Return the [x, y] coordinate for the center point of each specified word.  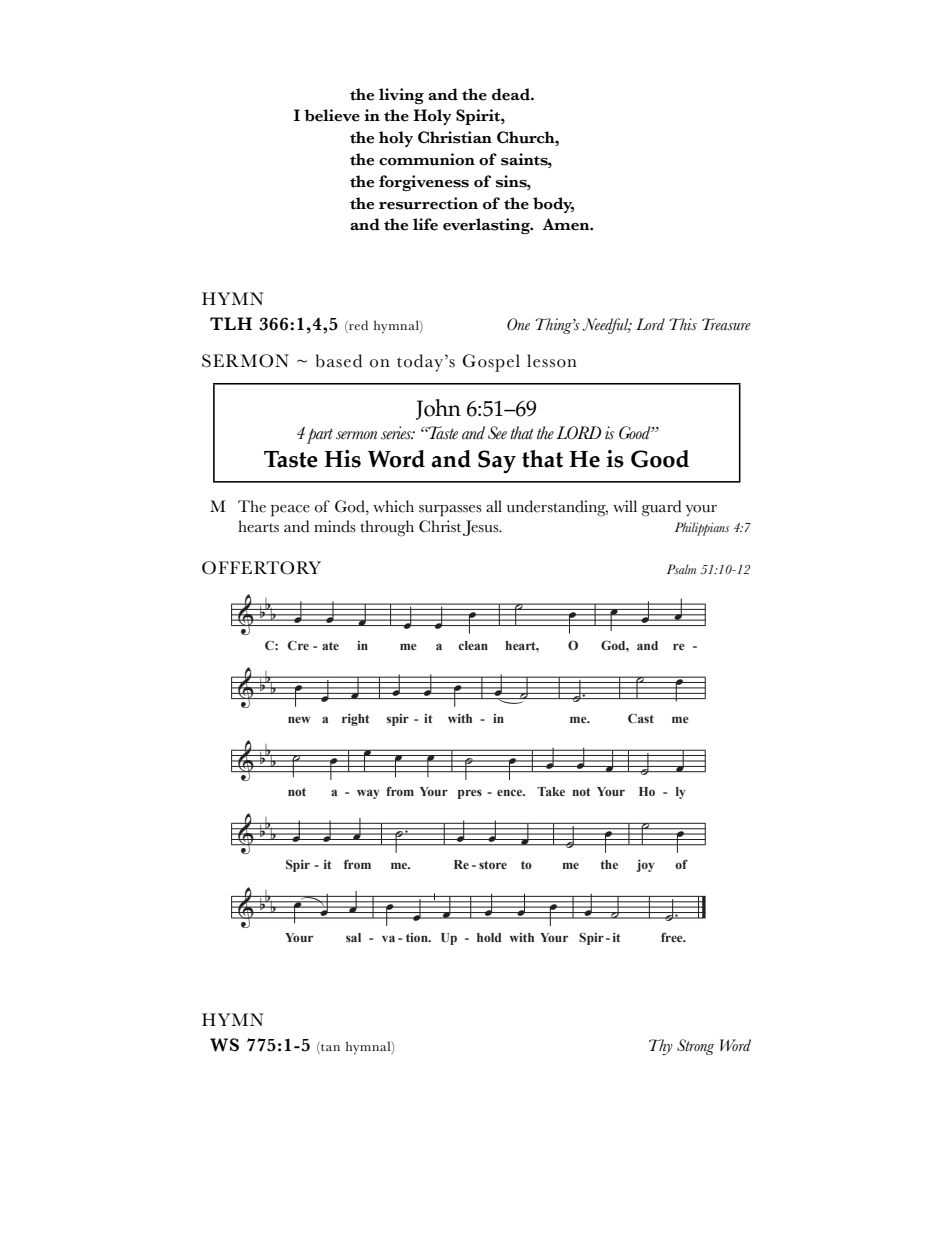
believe [332, 115]
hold [489, 937]
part [320, 436]
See [497, 433]
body [553, 205]
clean [473, 645]
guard [661, 508]
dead [512, 94]
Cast [641, 718]
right [356, 720]
